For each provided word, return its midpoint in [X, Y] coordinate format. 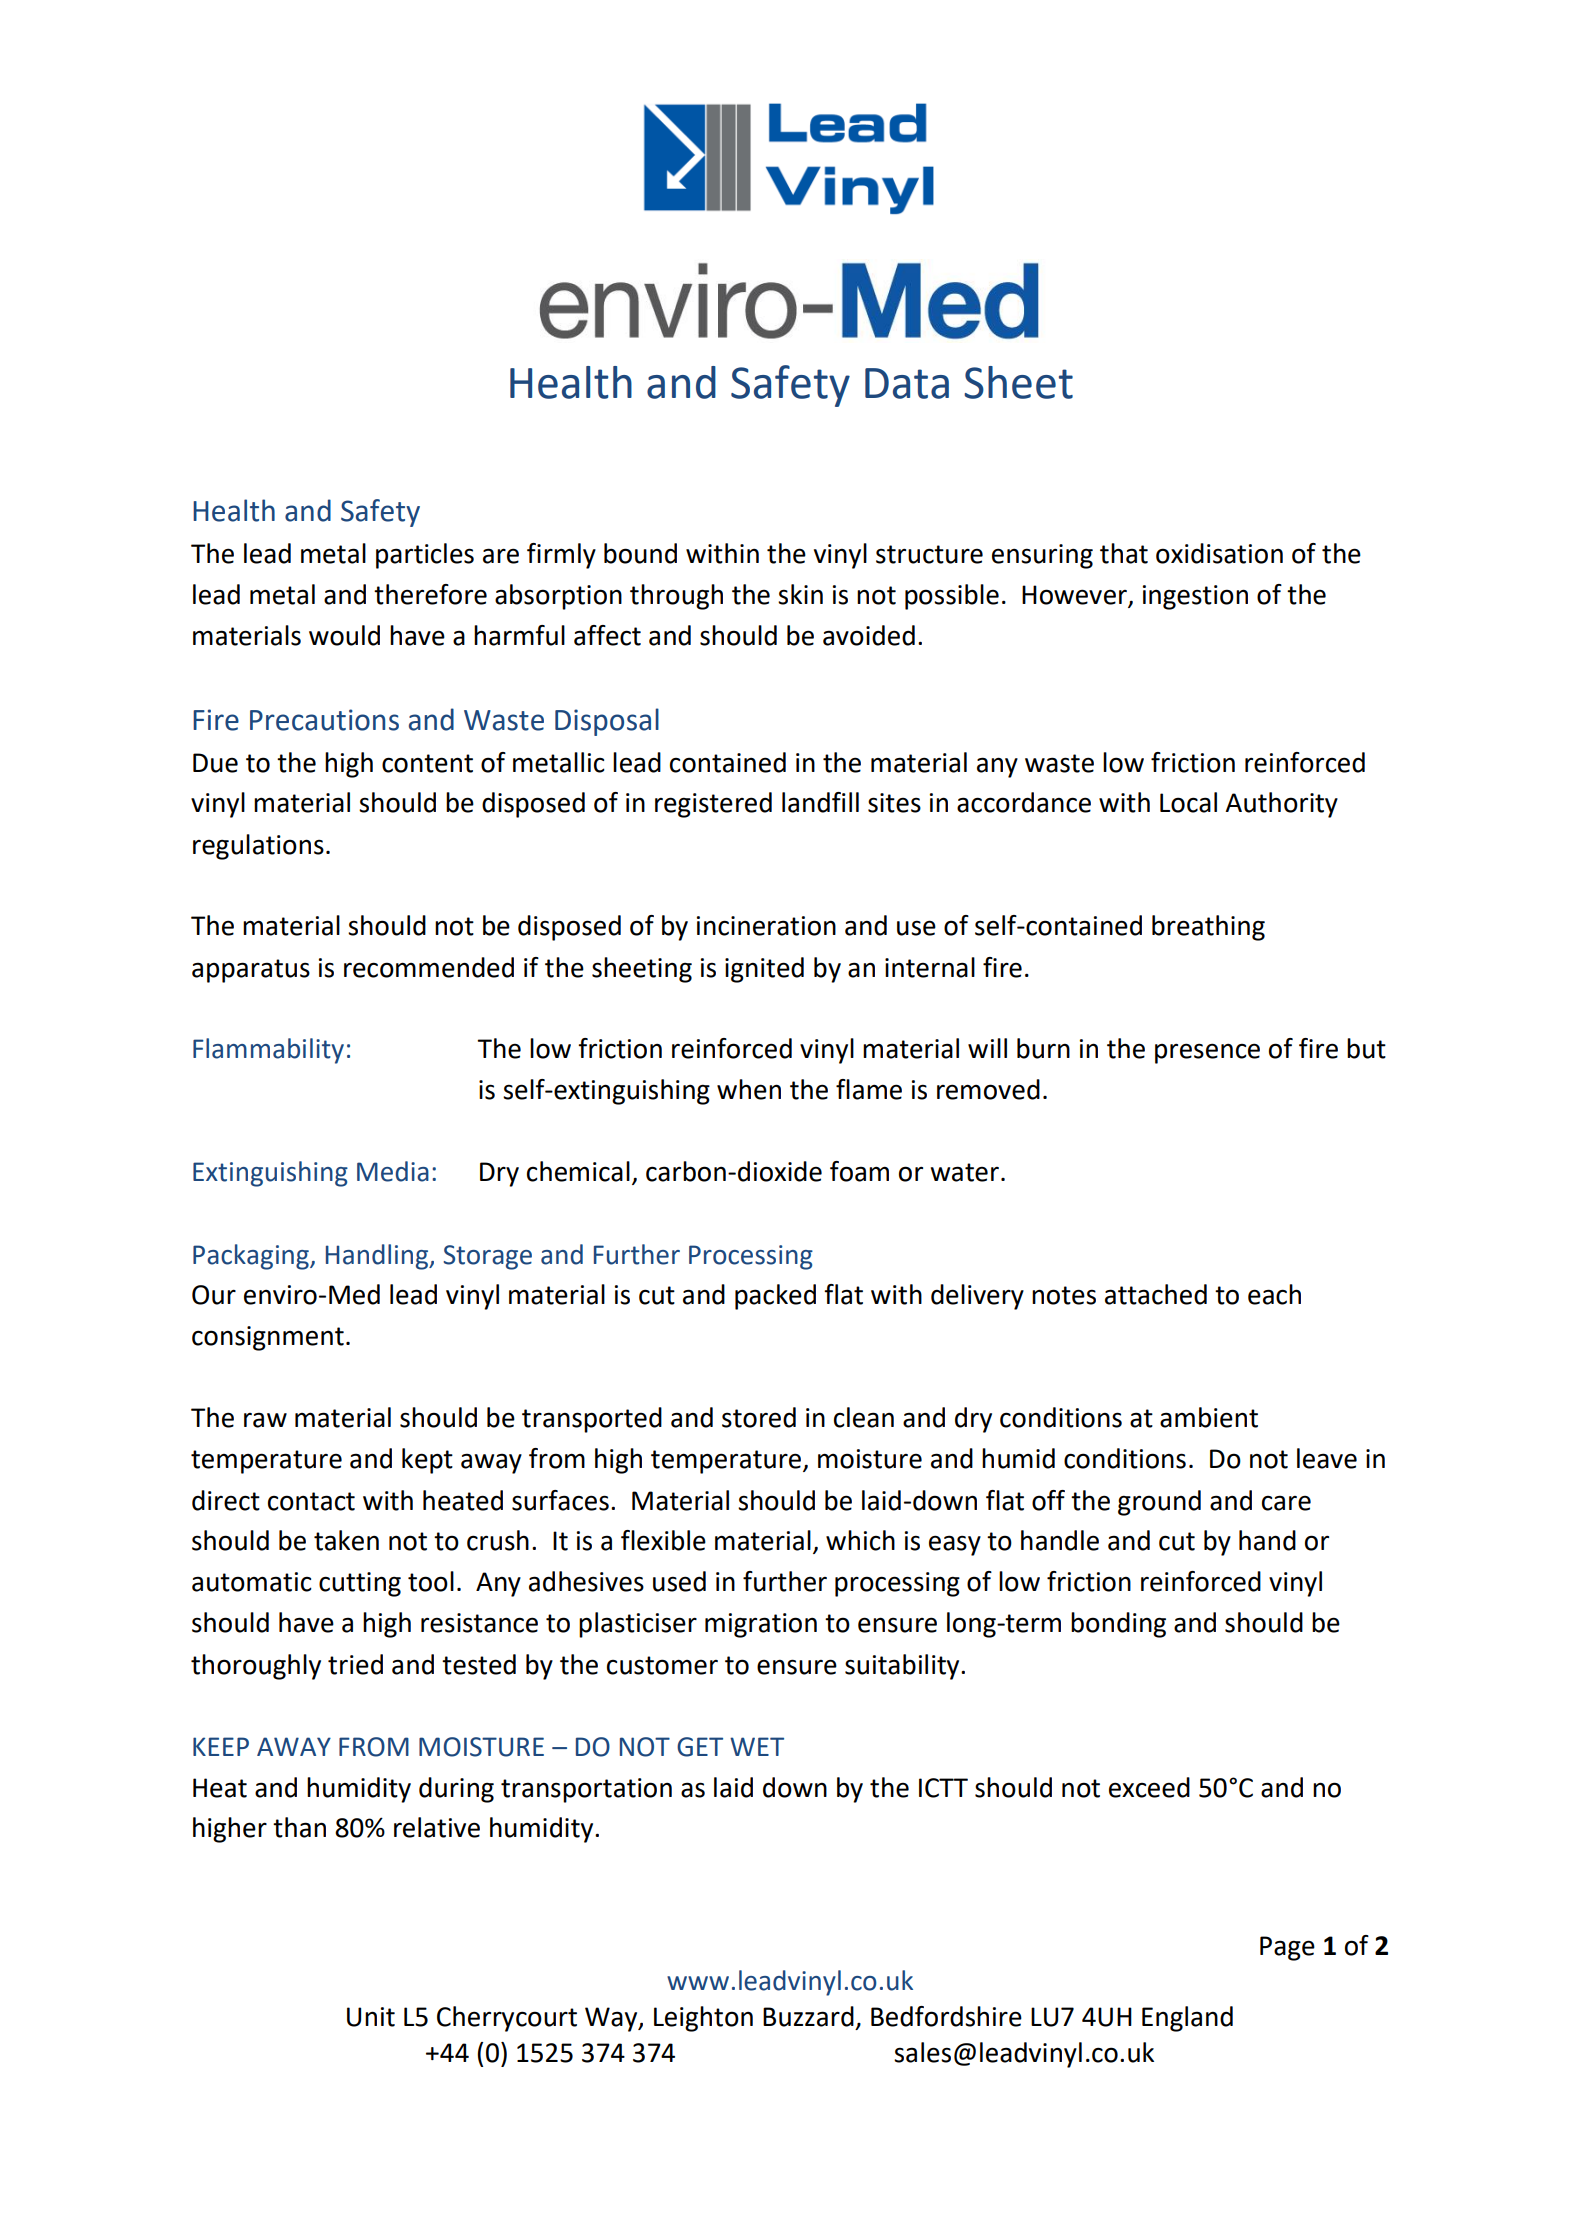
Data [907, 383]
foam [859, 1171]
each [1274, 1294]
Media [393, 1171]
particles [425, 556]
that [1124, 553]
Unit [371, 2017]
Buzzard [808, 2016]
